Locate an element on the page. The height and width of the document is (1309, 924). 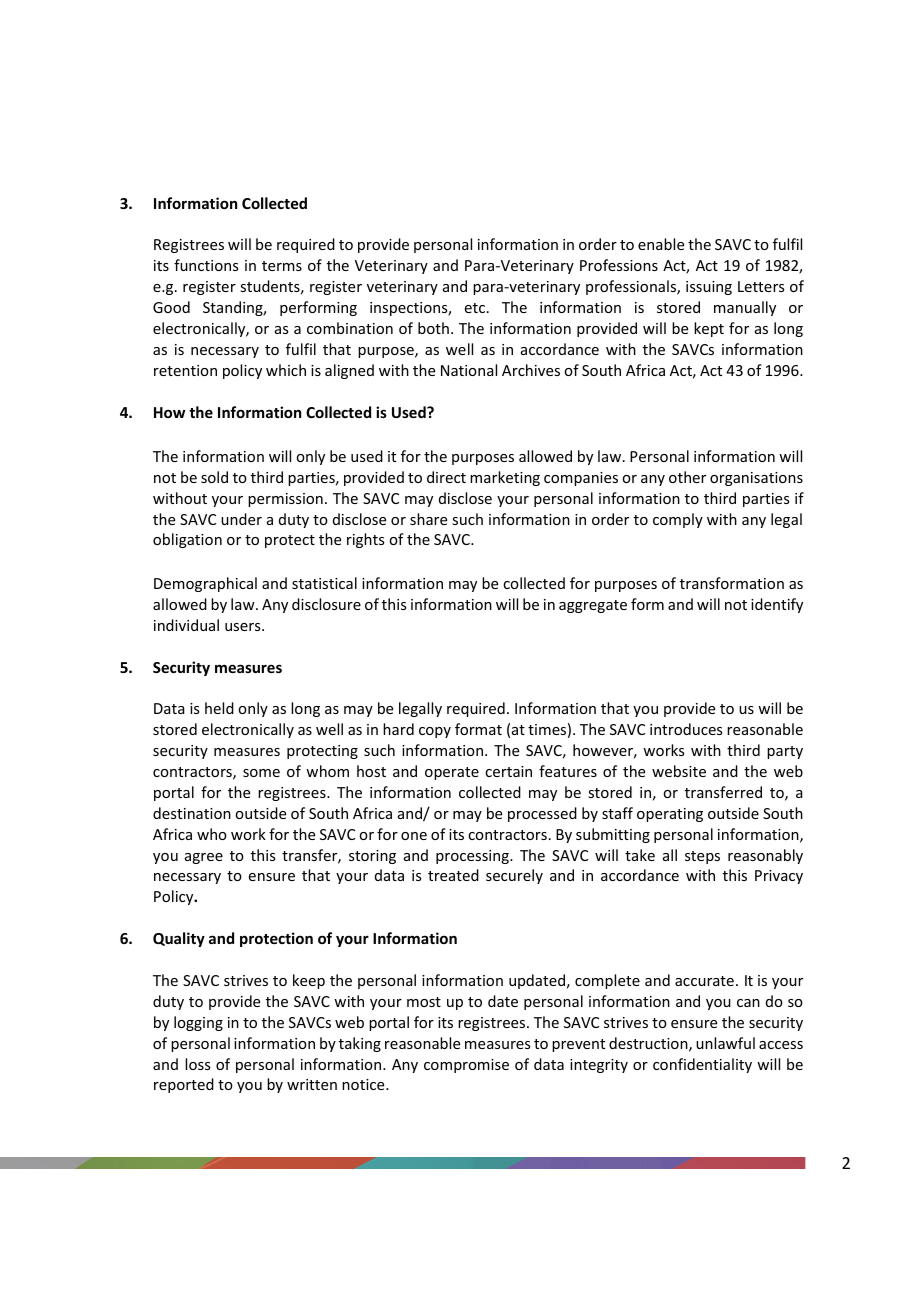
compromise is located at coordinates (466, 1066).
